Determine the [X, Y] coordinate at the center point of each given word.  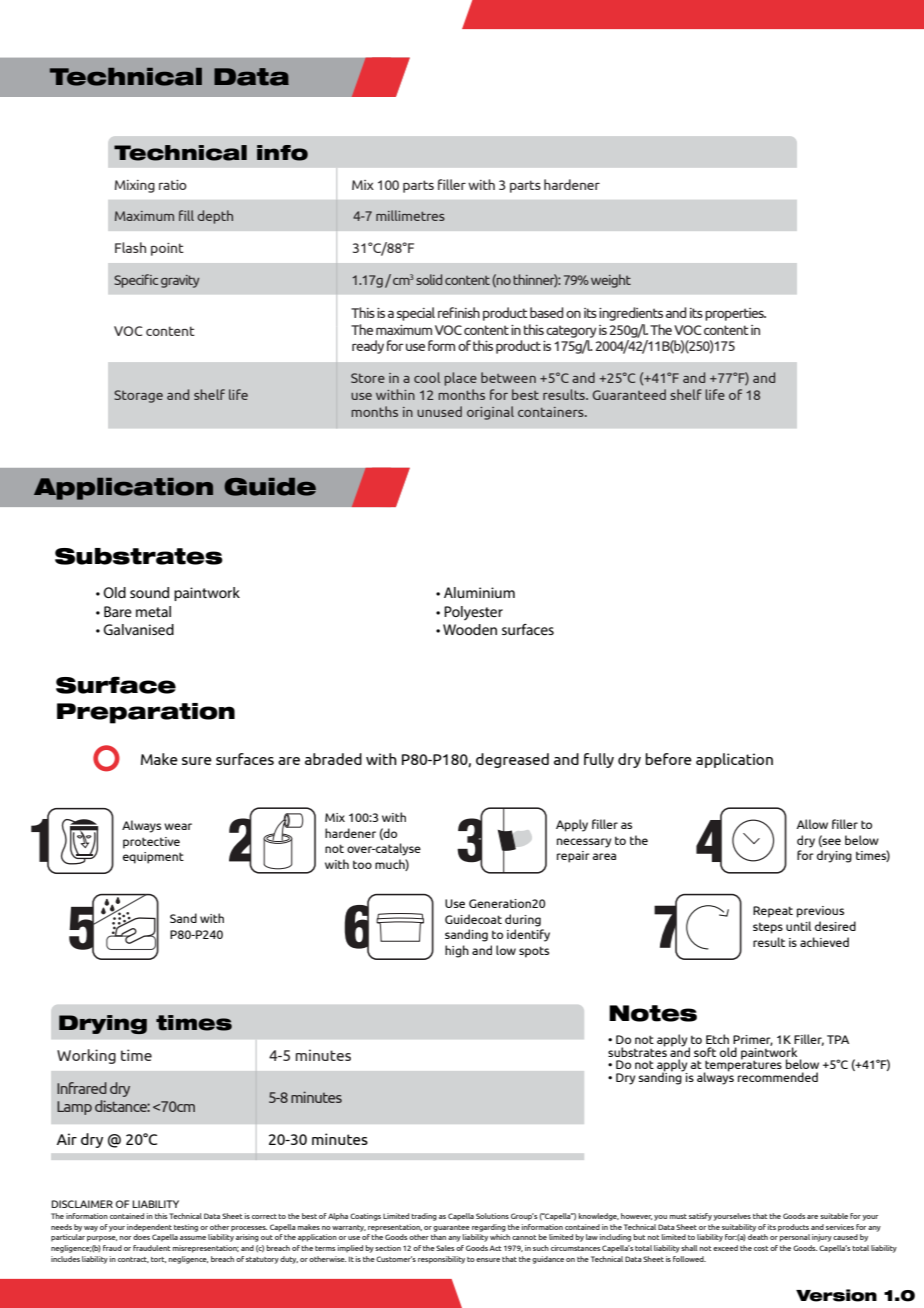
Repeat [773, 912]
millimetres [410, 215]
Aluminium [479, 592]
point [167, 249]
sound [149, 592]
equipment [153, 858]
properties [735, 314]
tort [158, 1260]
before [668, 759]
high [457, 951]
